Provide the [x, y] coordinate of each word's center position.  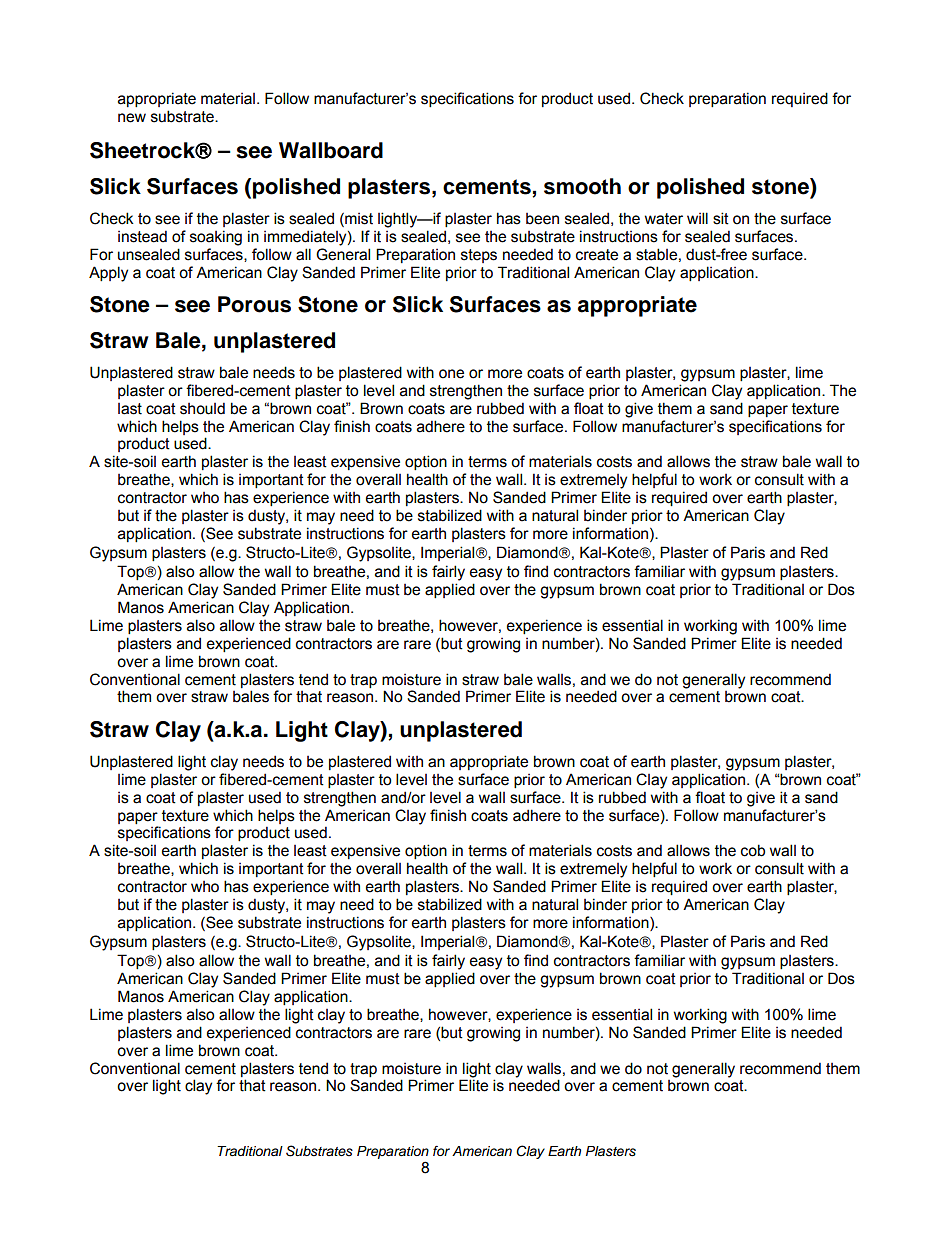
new [132, 118]
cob [753, 850]
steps [479, 256]
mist [358, 219]
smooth [582, 186]
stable [656, 254]
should [202, 408]
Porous [254, 304]
